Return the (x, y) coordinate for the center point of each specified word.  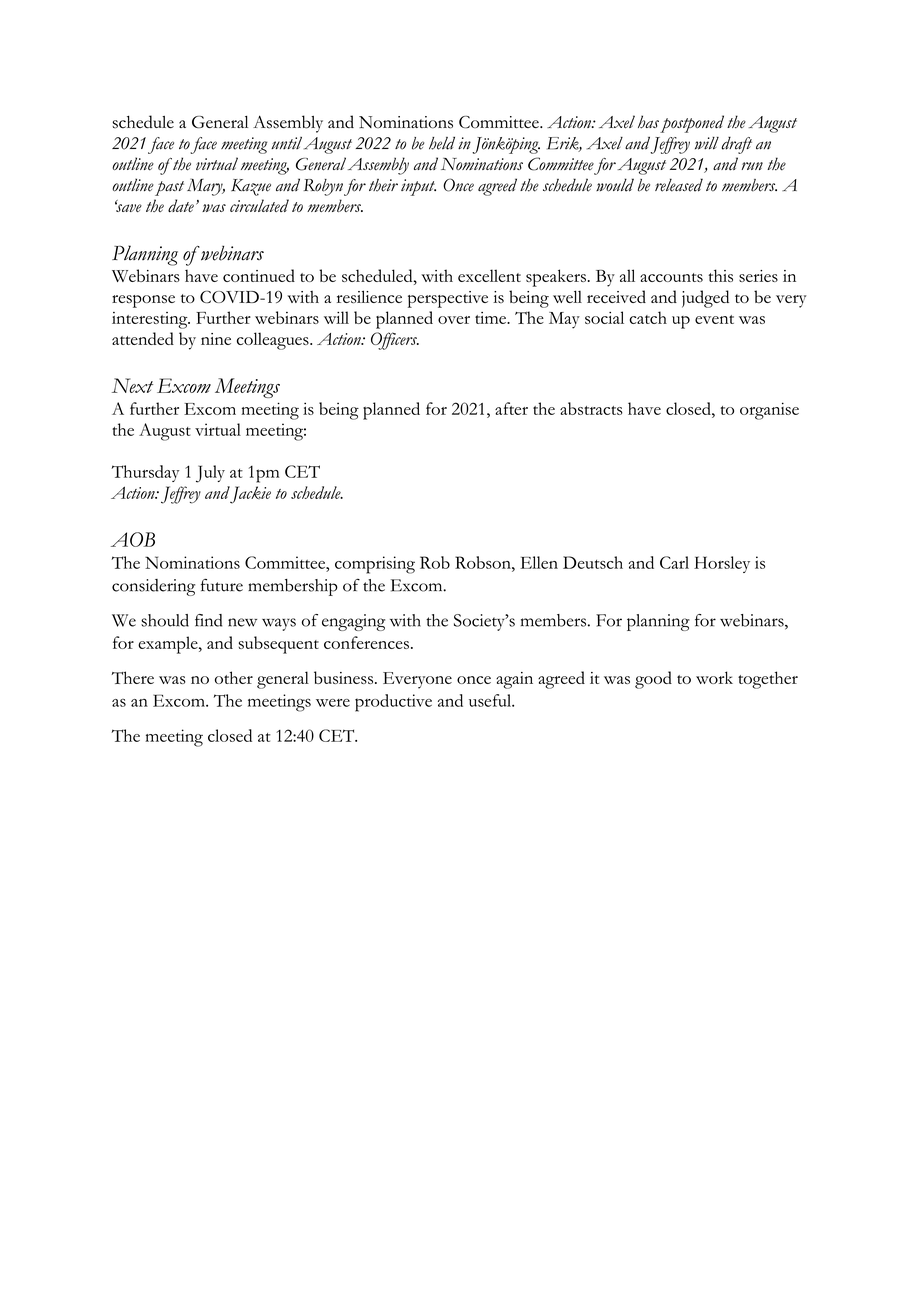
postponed (692, 124)
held (442, 143)
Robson (484, 562)
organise (769, 411)
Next (132, 385)
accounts (671, 277)
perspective (448, 299)
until (286, 143)
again (514, 680)
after (511, 408)
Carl (674, 562)
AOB (133, 539)
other (234, 677)
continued (259, 275)
